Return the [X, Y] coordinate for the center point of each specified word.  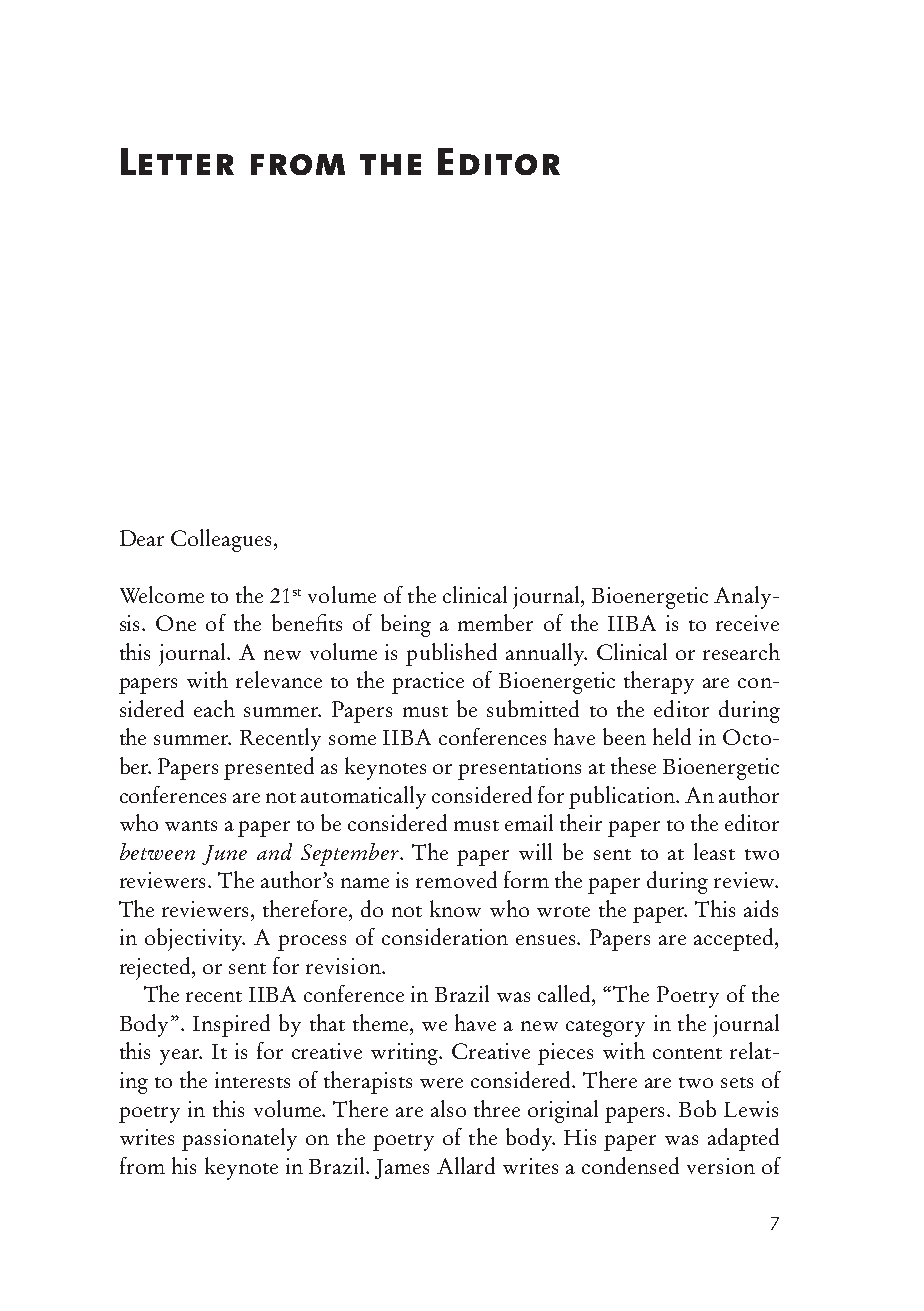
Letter [177, 161]
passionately [239, 1139]
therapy [659, 682]
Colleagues [223, 540]
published [451, 654]
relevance [279, 679]
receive [747, 623]
